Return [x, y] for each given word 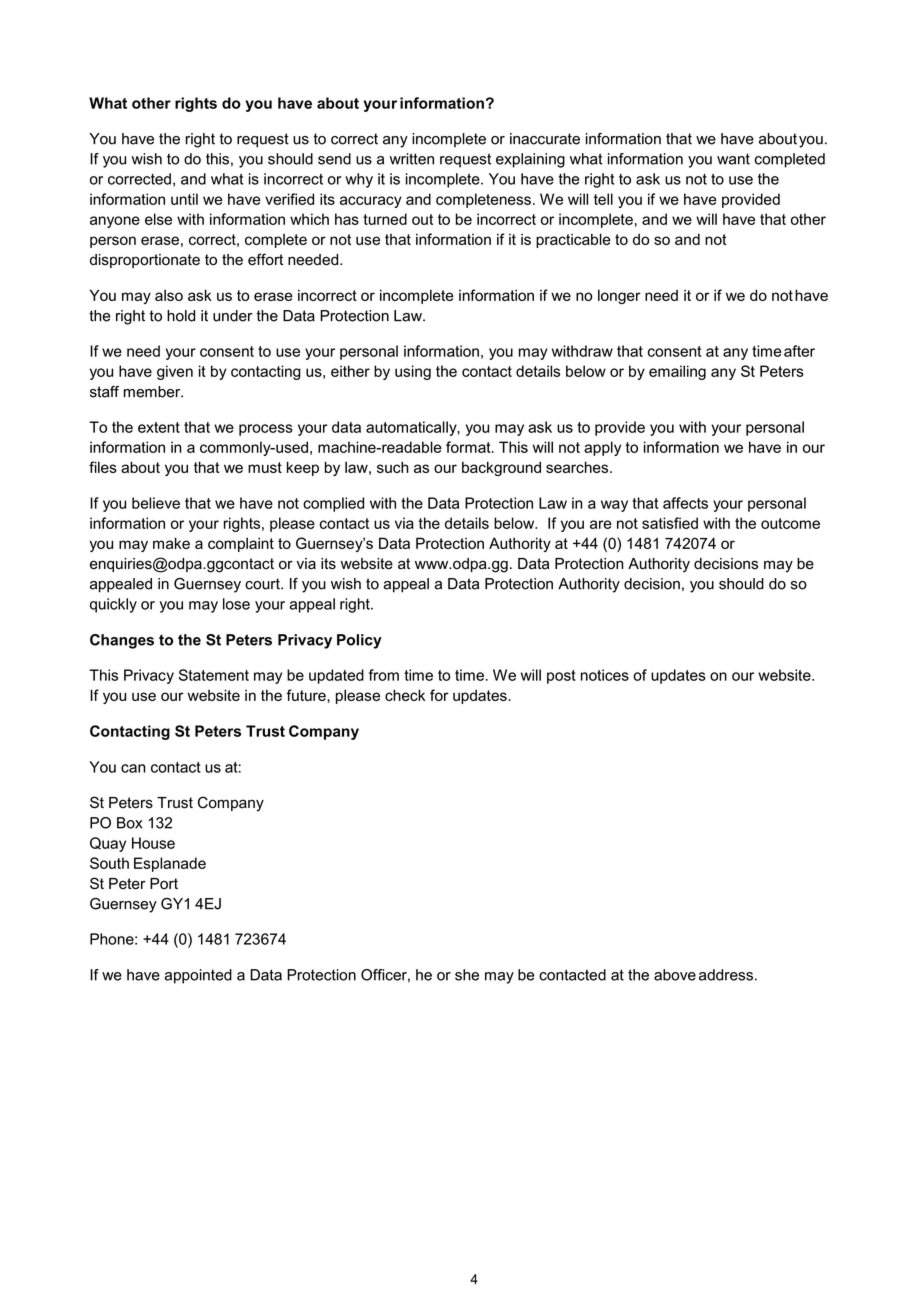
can [133, 768]
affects [685, 503]
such [393, 467]
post [561, 677]
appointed [198, 976]
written [412, 159]
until [184, 199]
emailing [677, 372]
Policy [359, 641]
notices [605, 675]
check [405, 695]
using [413, 372]
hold [181, 316]
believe [156, 503]
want [733, 159]
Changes [122, 641]
